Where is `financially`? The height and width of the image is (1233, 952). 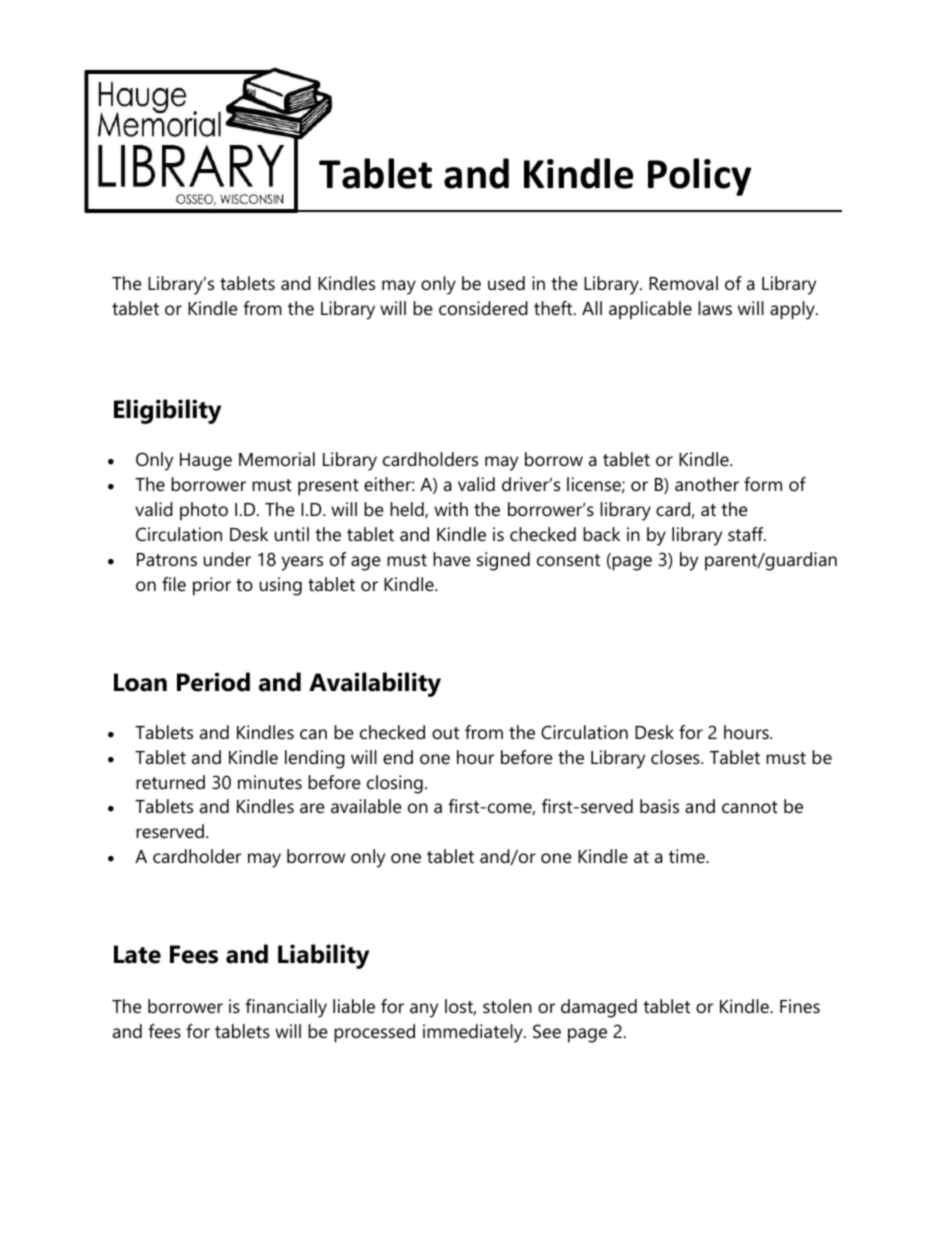
financially is located at coordinates (286, 1008).
